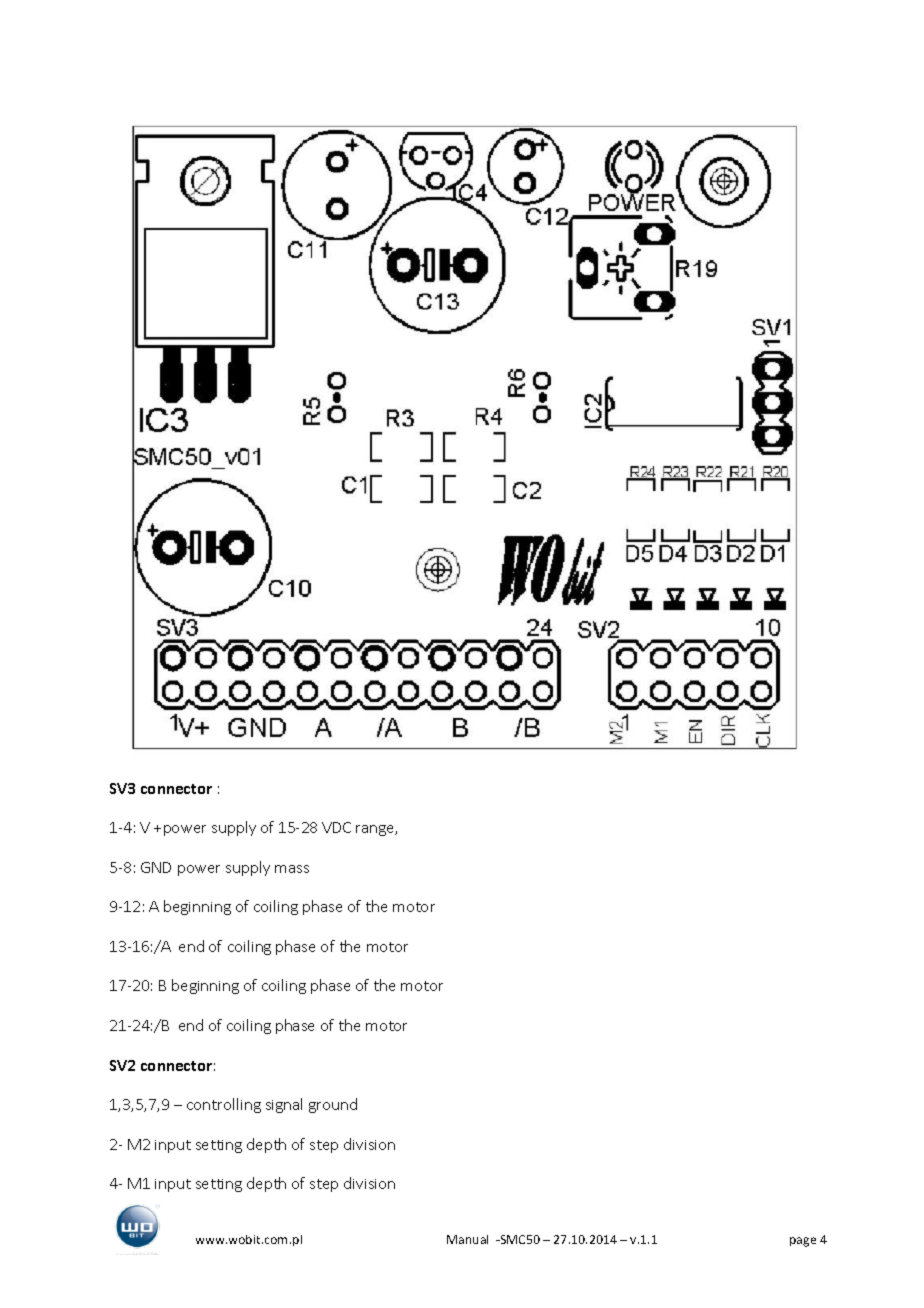 The image size is (924, 1308). What do you see at coordinates (333, 1105) in the screenshot?
I see `ground` at bounding box center [333, 1105].
